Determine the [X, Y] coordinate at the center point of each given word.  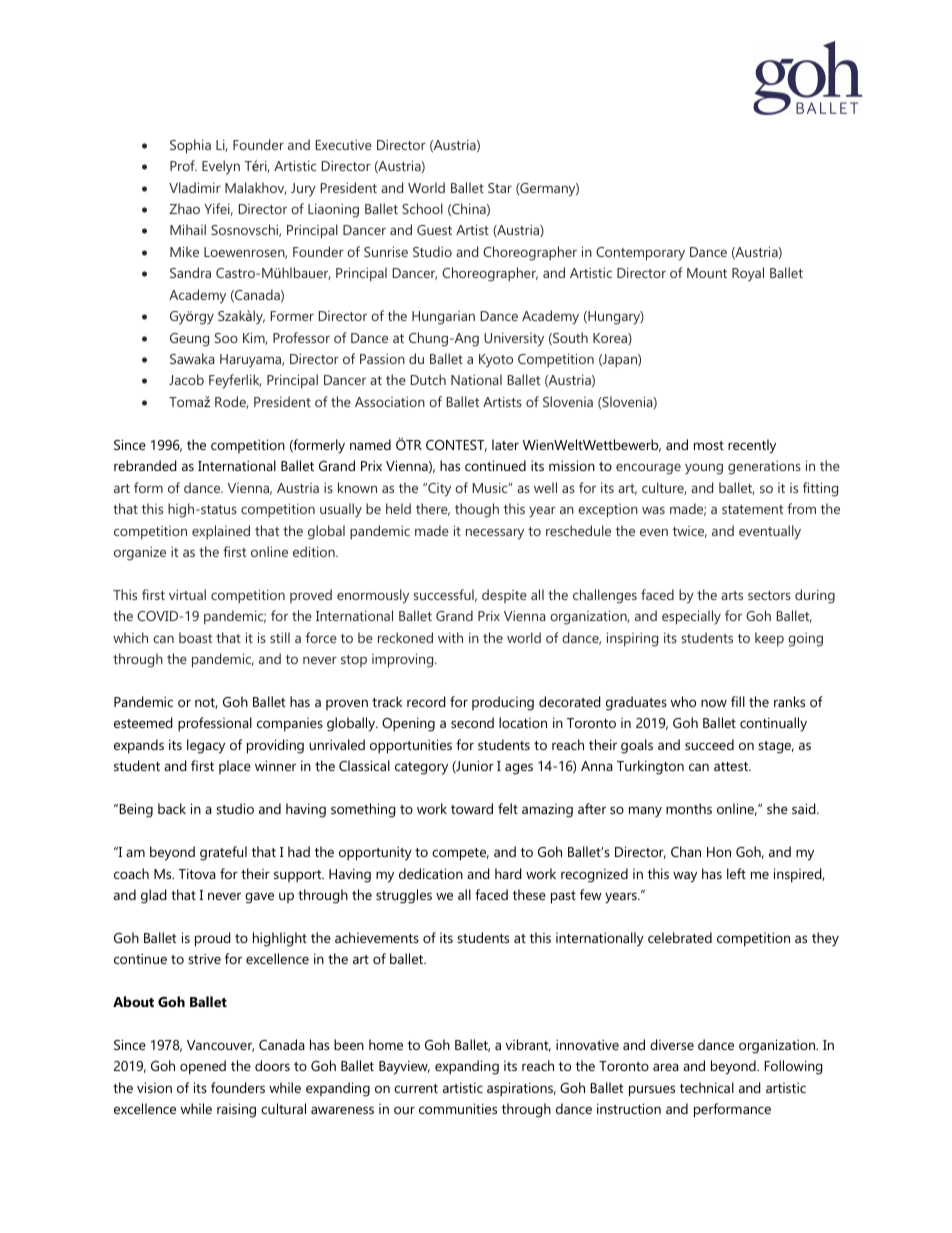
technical [707, 1087]
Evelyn [221, 167]
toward [472, 808]
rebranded [145, 465]
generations [764, 468]
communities [458, 1108]
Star [500, 188]
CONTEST [456, 446]
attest [732, 766]
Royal [748, 274]
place [235, 767]
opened [203, 1067]
